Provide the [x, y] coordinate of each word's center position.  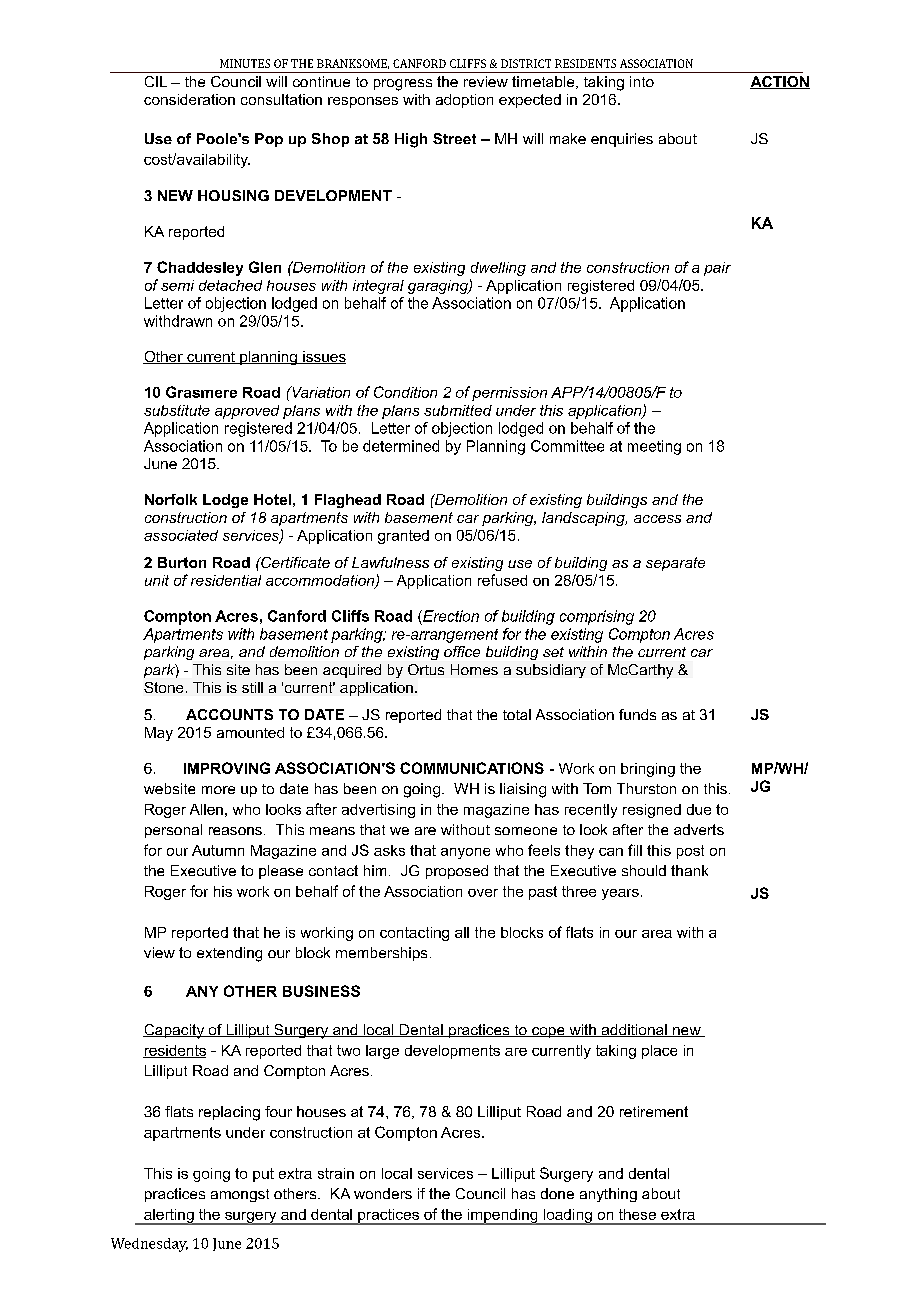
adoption [464, 101]
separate [675, 564]
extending [229, 954]
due [699, 809]
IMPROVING [227, 768]
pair [717, 269]
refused [502, 580]
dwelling [498, 269]
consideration [189, 99]
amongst [240, 1195]
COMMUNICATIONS [472, 768]
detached [230, 285]
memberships [381, 954]
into [642, 81]
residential [226, 580]
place [659, 1052]
